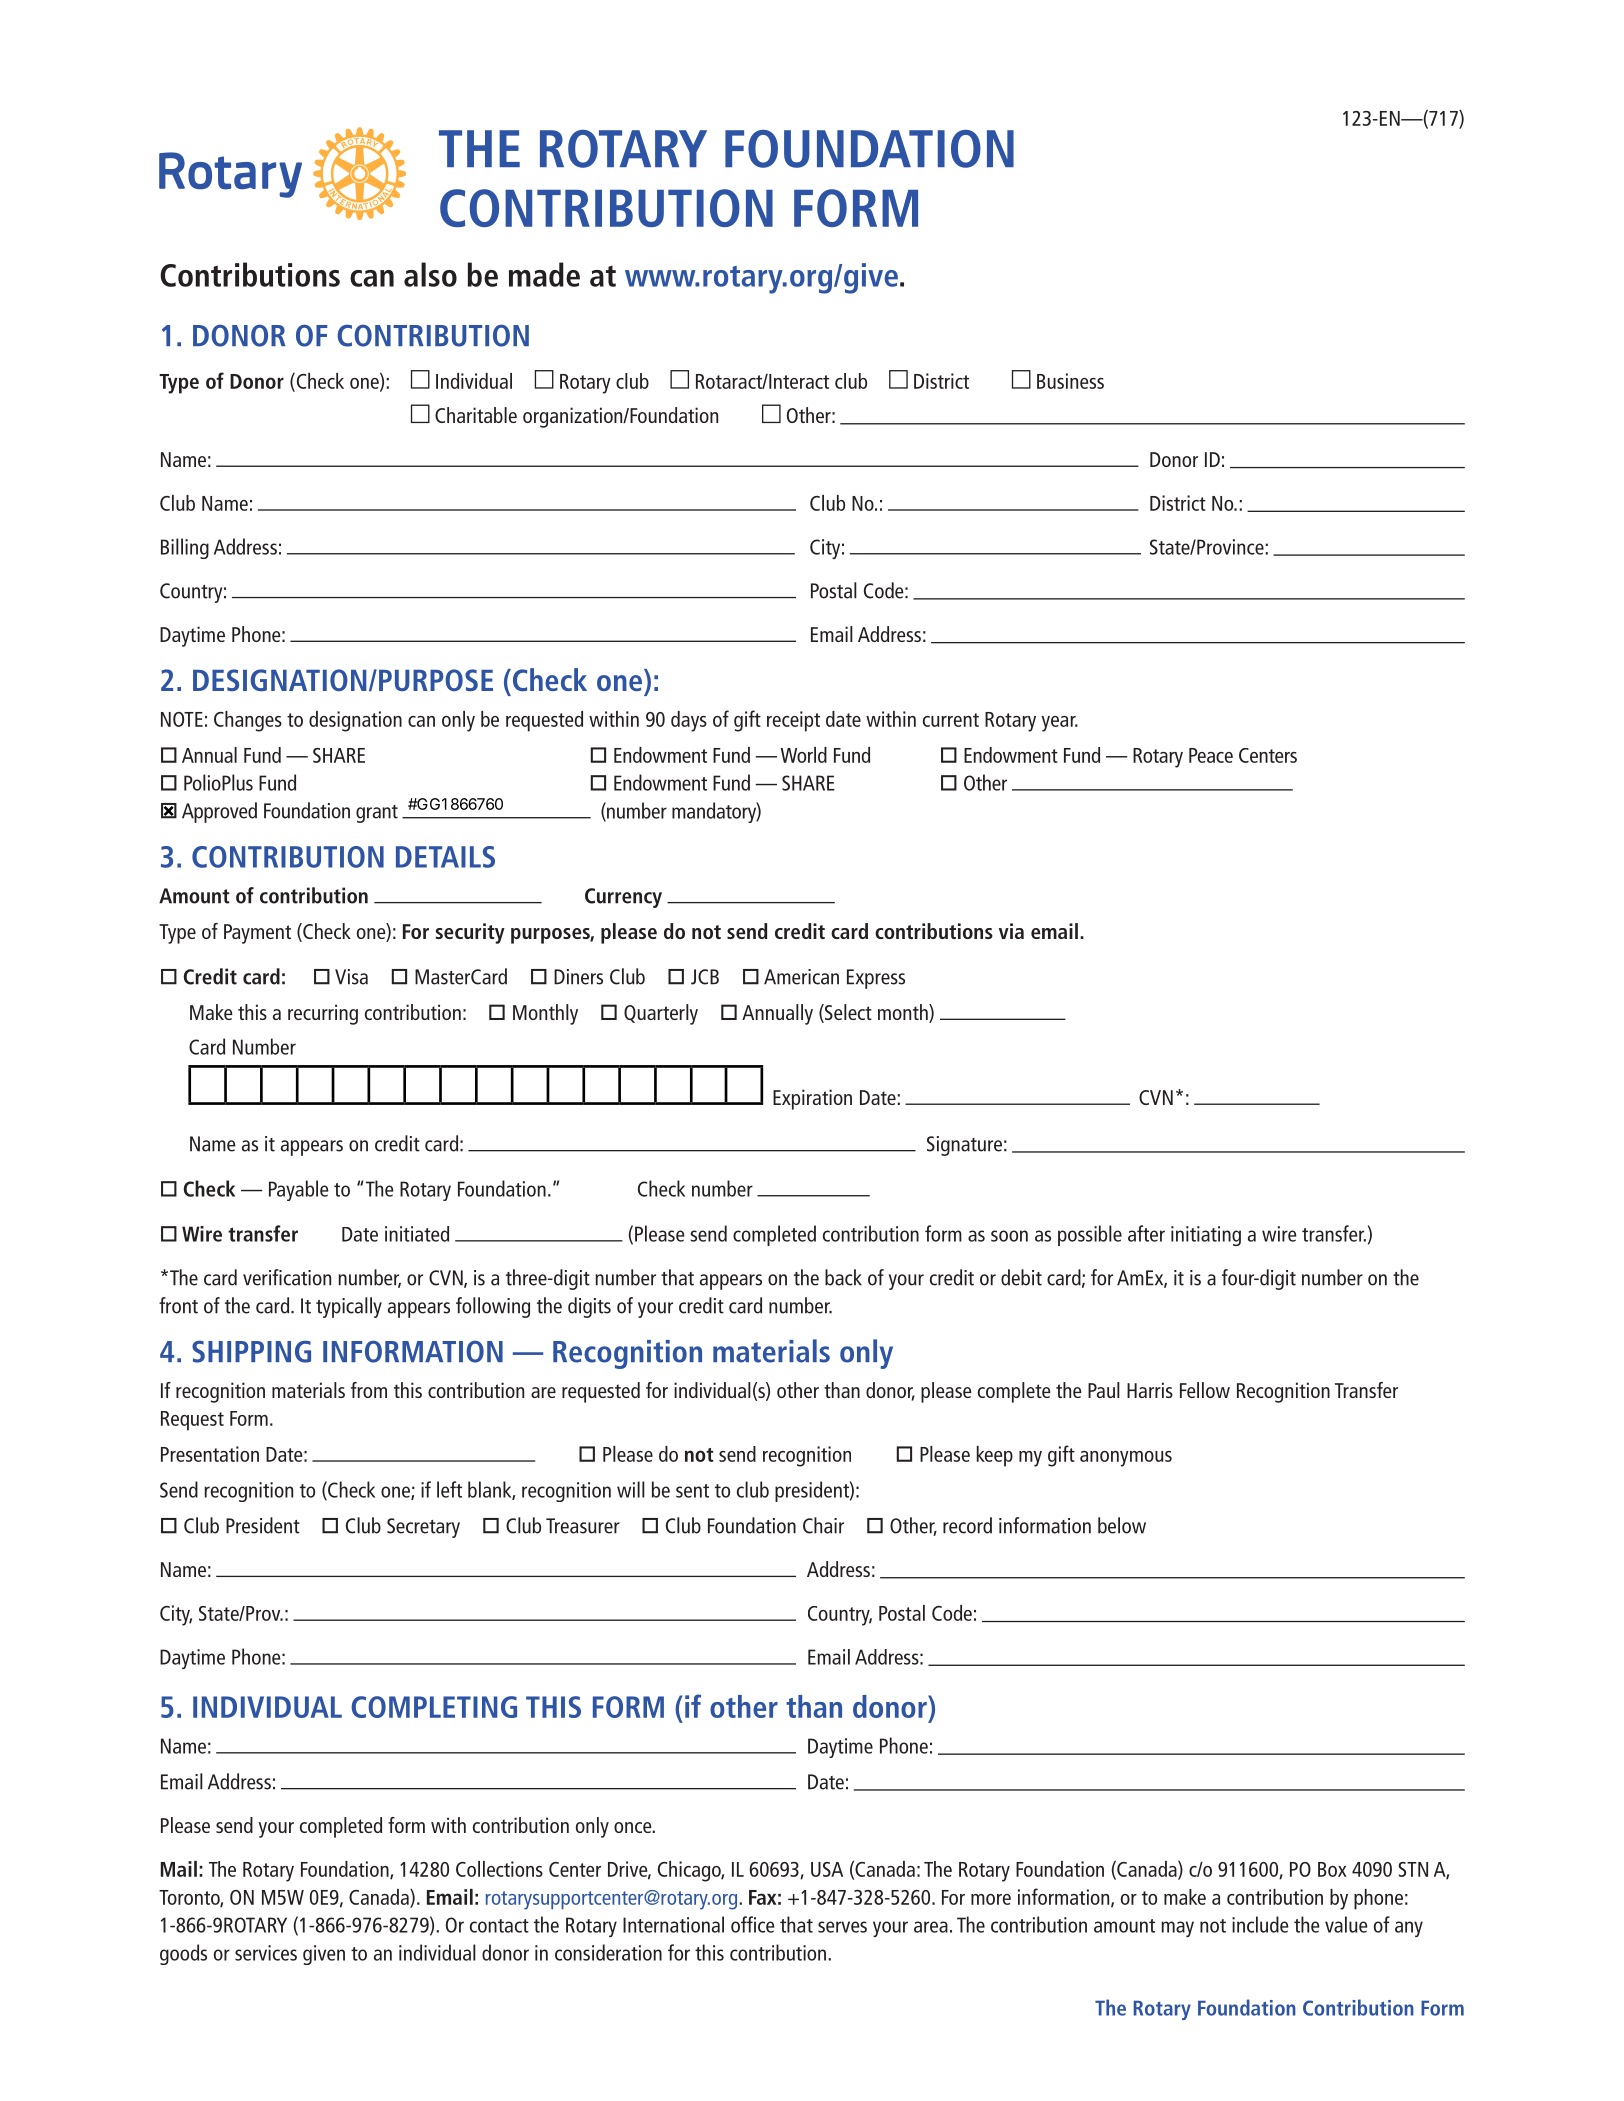  Describe the element at coordinates (544, 274) in the screenshot. I see `made` at that location.
